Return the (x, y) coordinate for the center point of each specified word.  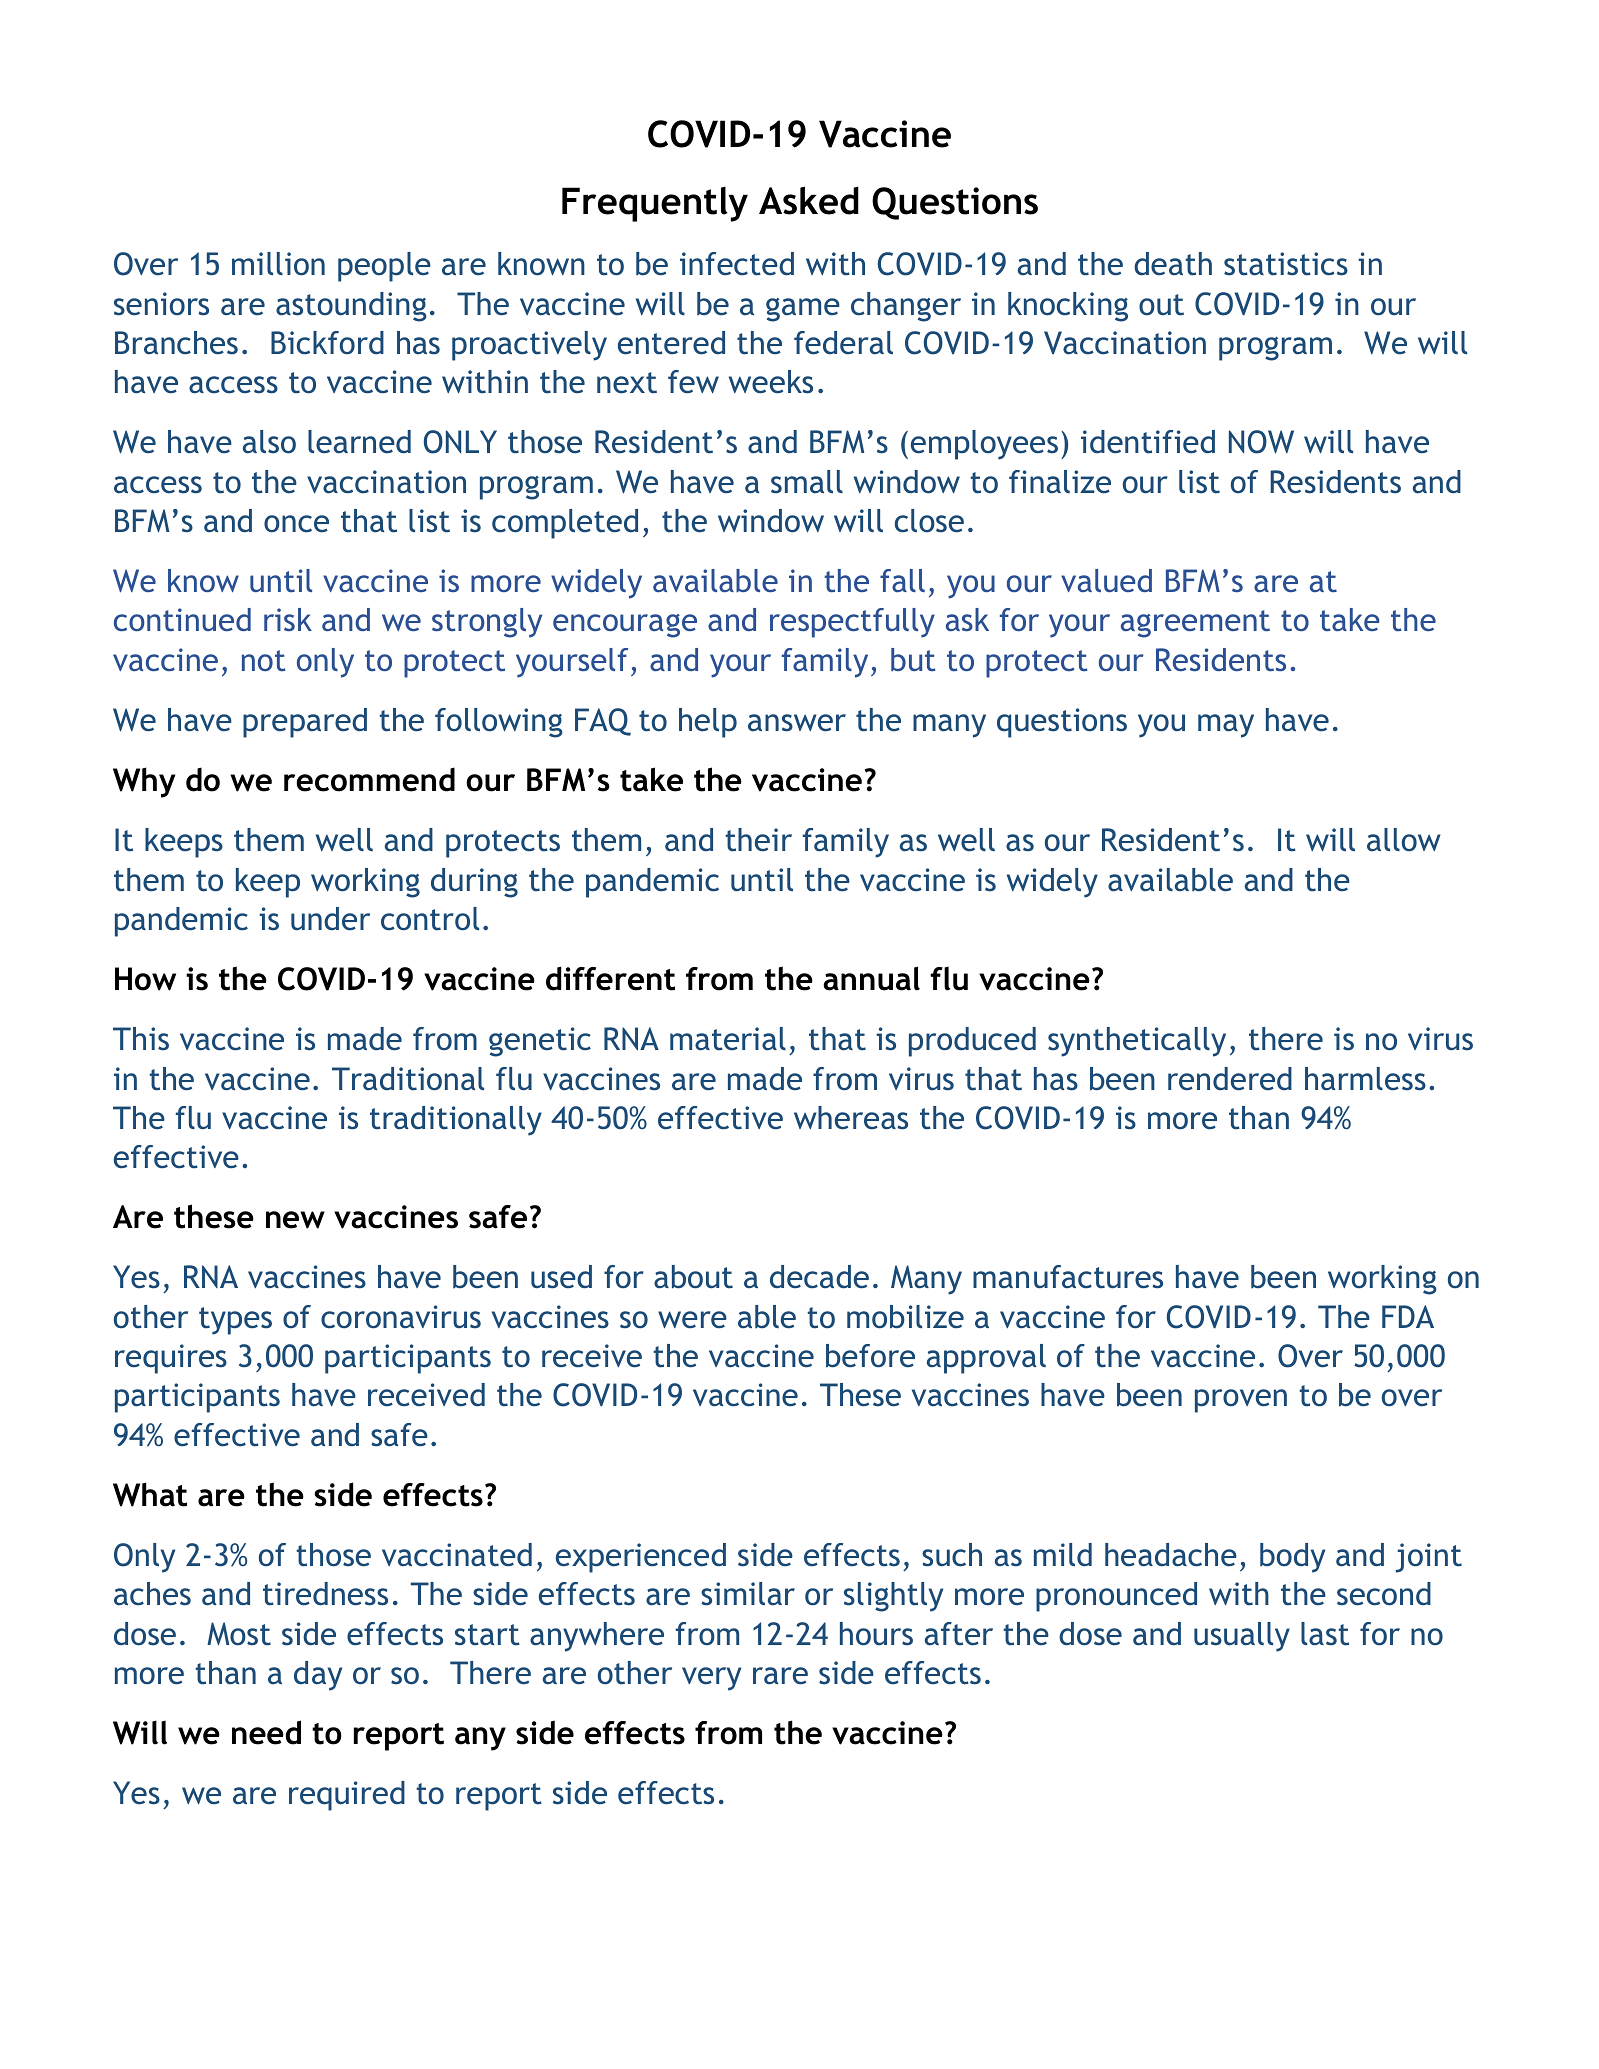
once (296, 524)
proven (1241, 1401)
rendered (1230, 1079)
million (278, 264)
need (266, 1732)
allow (1404, 840)
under (330, 919)
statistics (1286, 264)
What (150, 1494)
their (758, 840)
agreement (1195, 624)
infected (737, 264)
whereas (851, 1118)
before (870, 1356)
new (295, 1220)
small (807, 482)
